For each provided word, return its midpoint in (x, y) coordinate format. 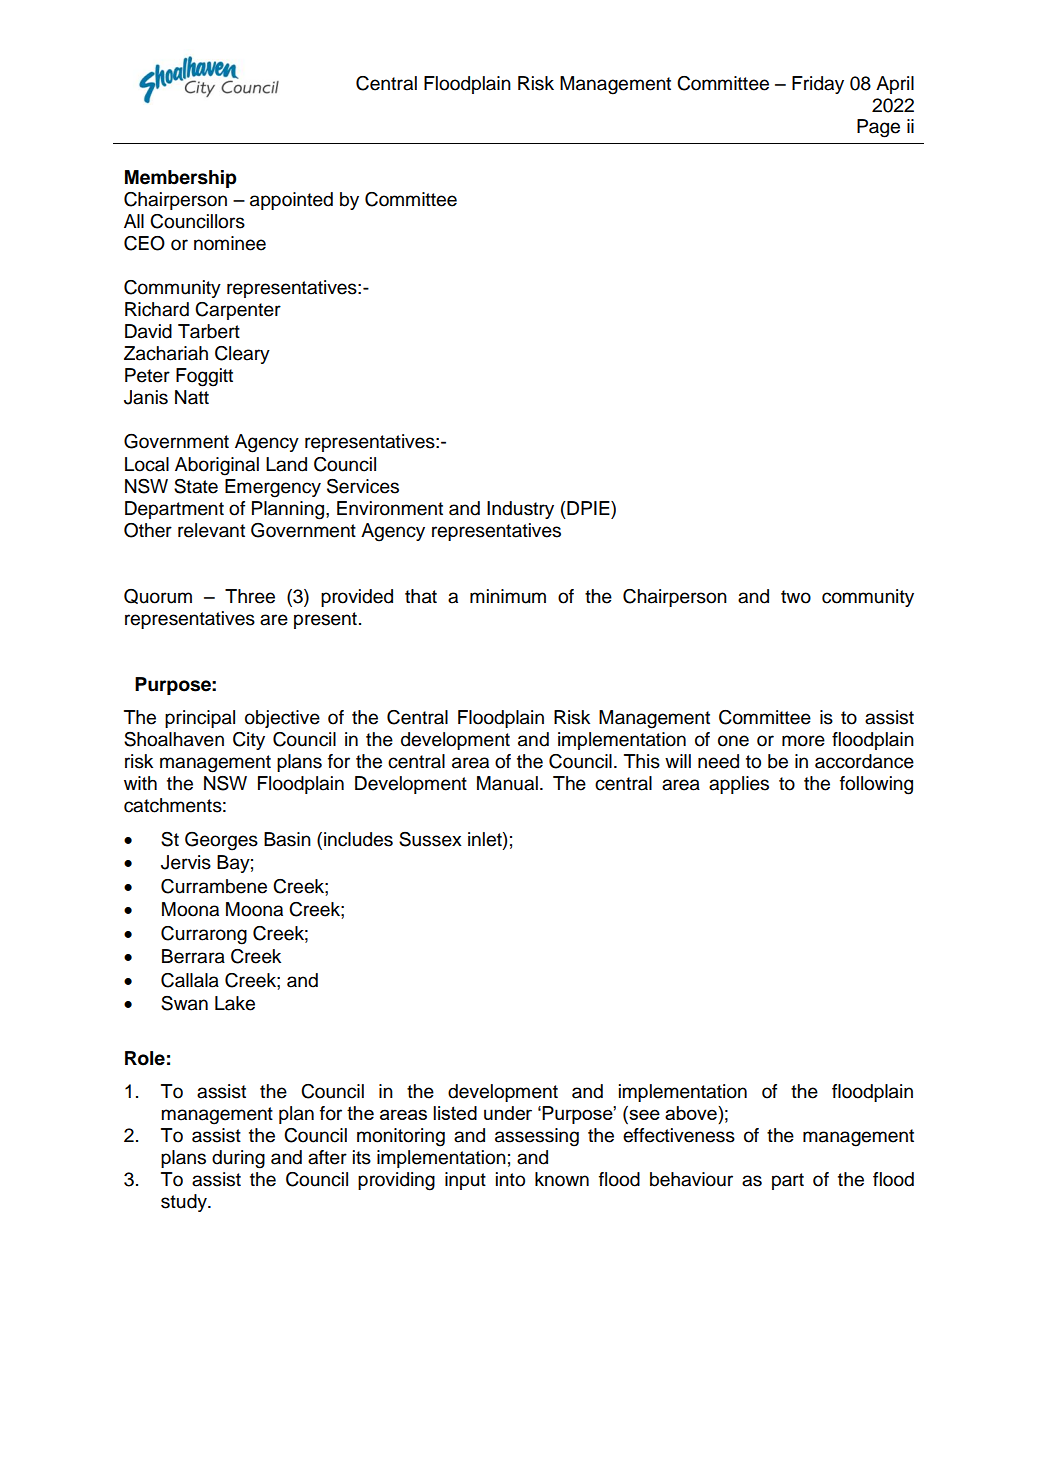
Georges (221, 841)
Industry (520, 510)
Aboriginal (217, 466)
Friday (818, 85)
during (238, 1159)
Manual (507, 783)
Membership (181, 179)
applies (739, 785)
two (796, 597)
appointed (291, 201)
